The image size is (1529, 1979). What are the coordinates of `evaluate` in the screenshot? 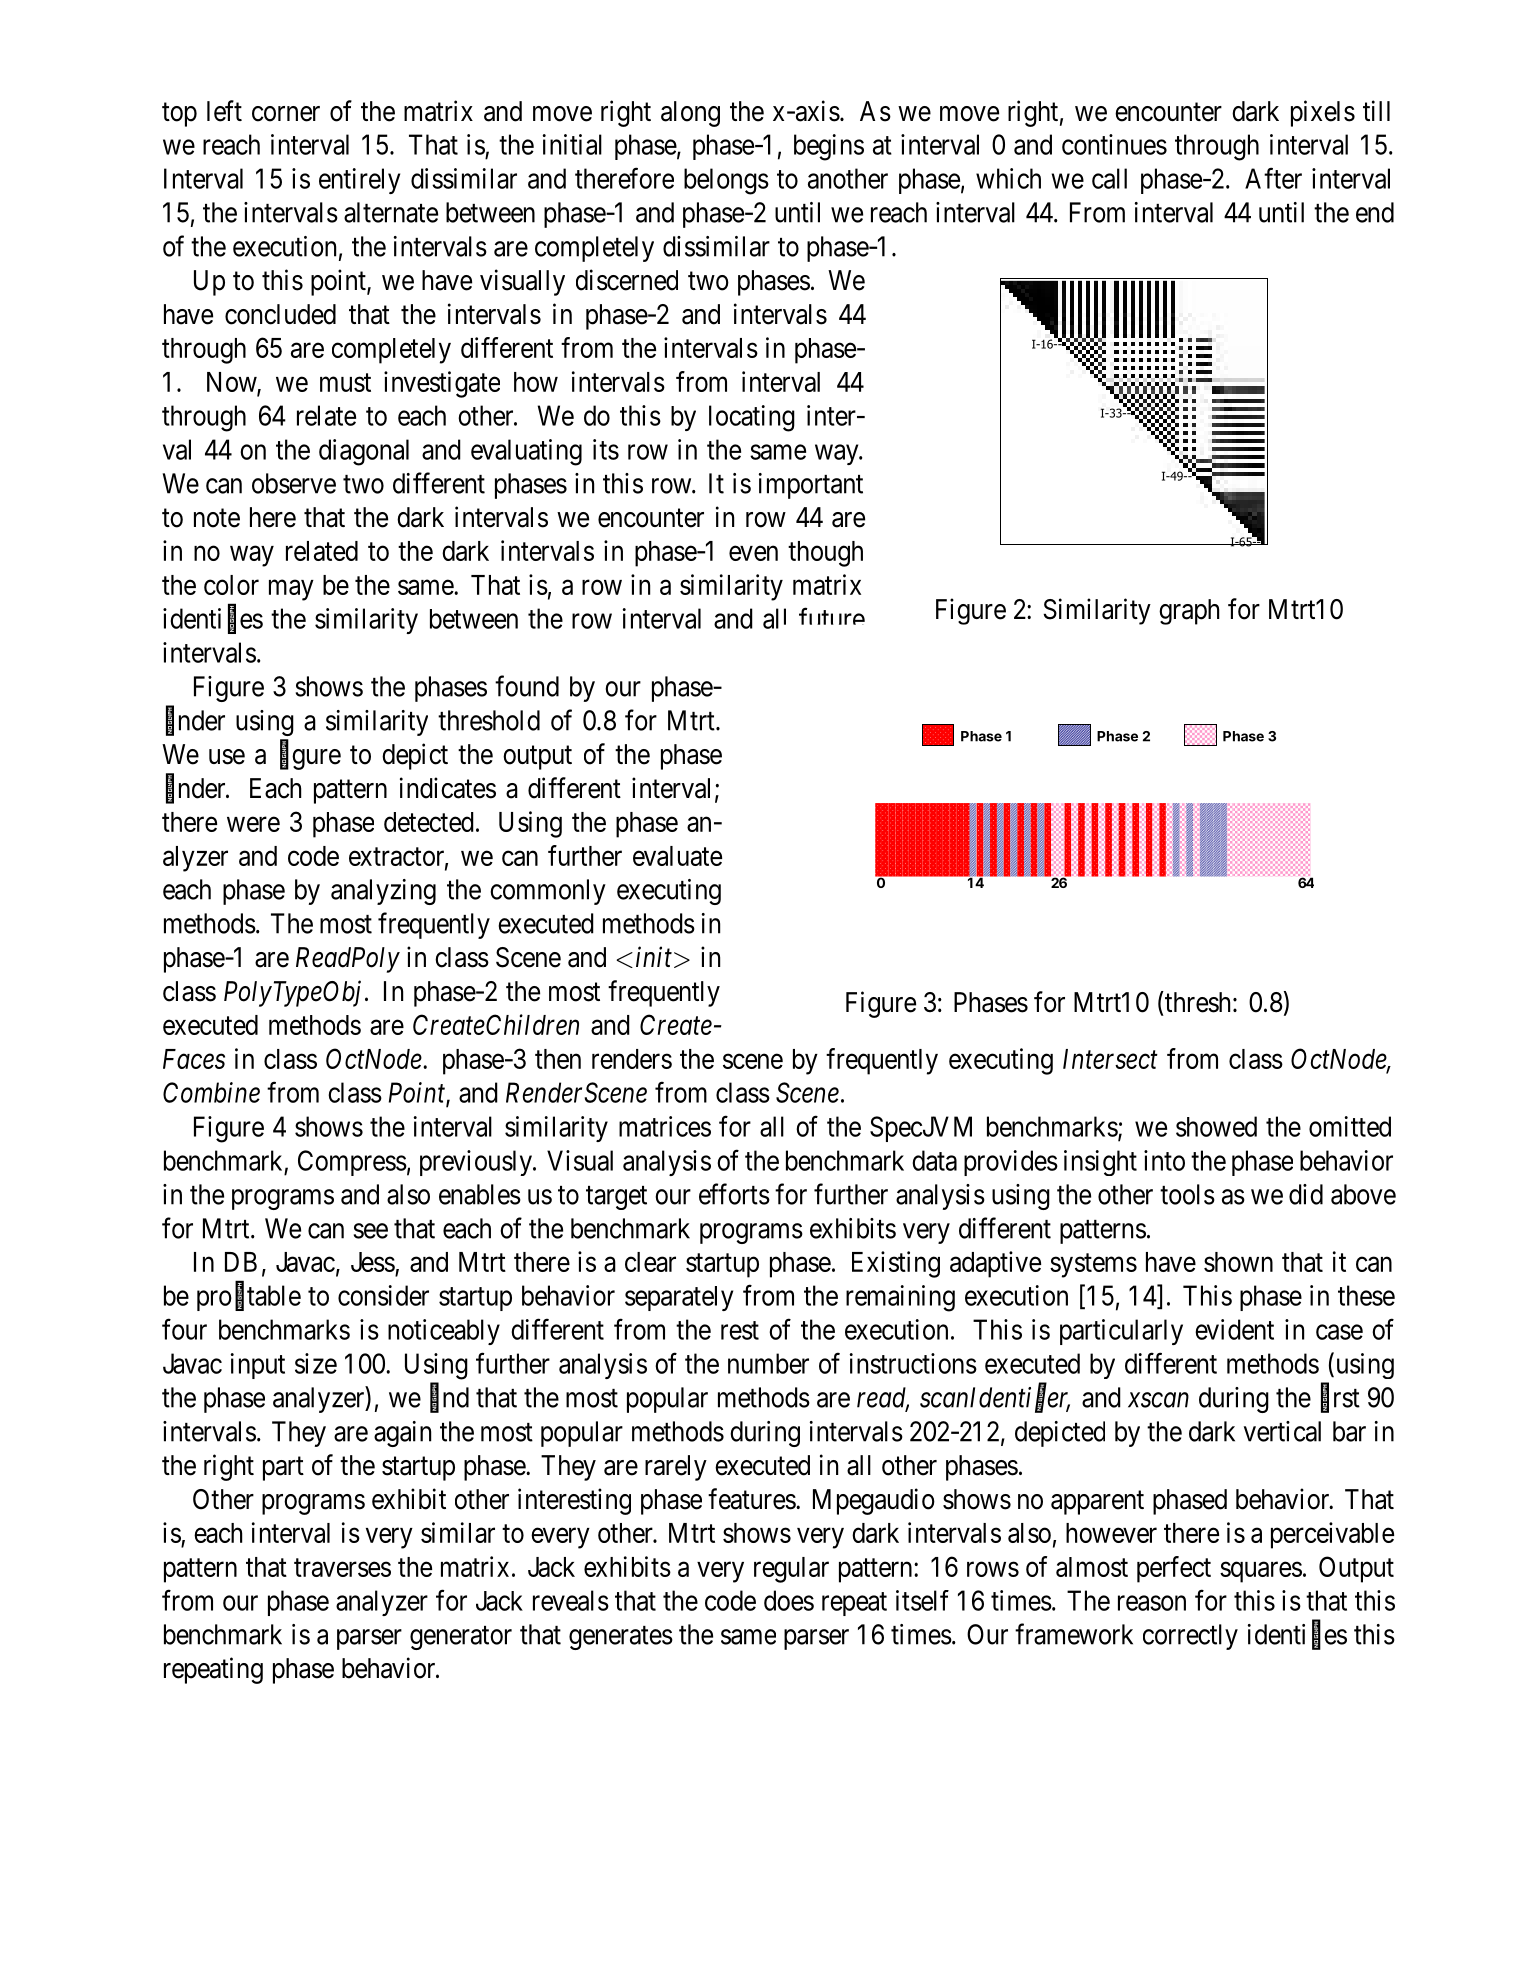 It's located at (677, 856).
